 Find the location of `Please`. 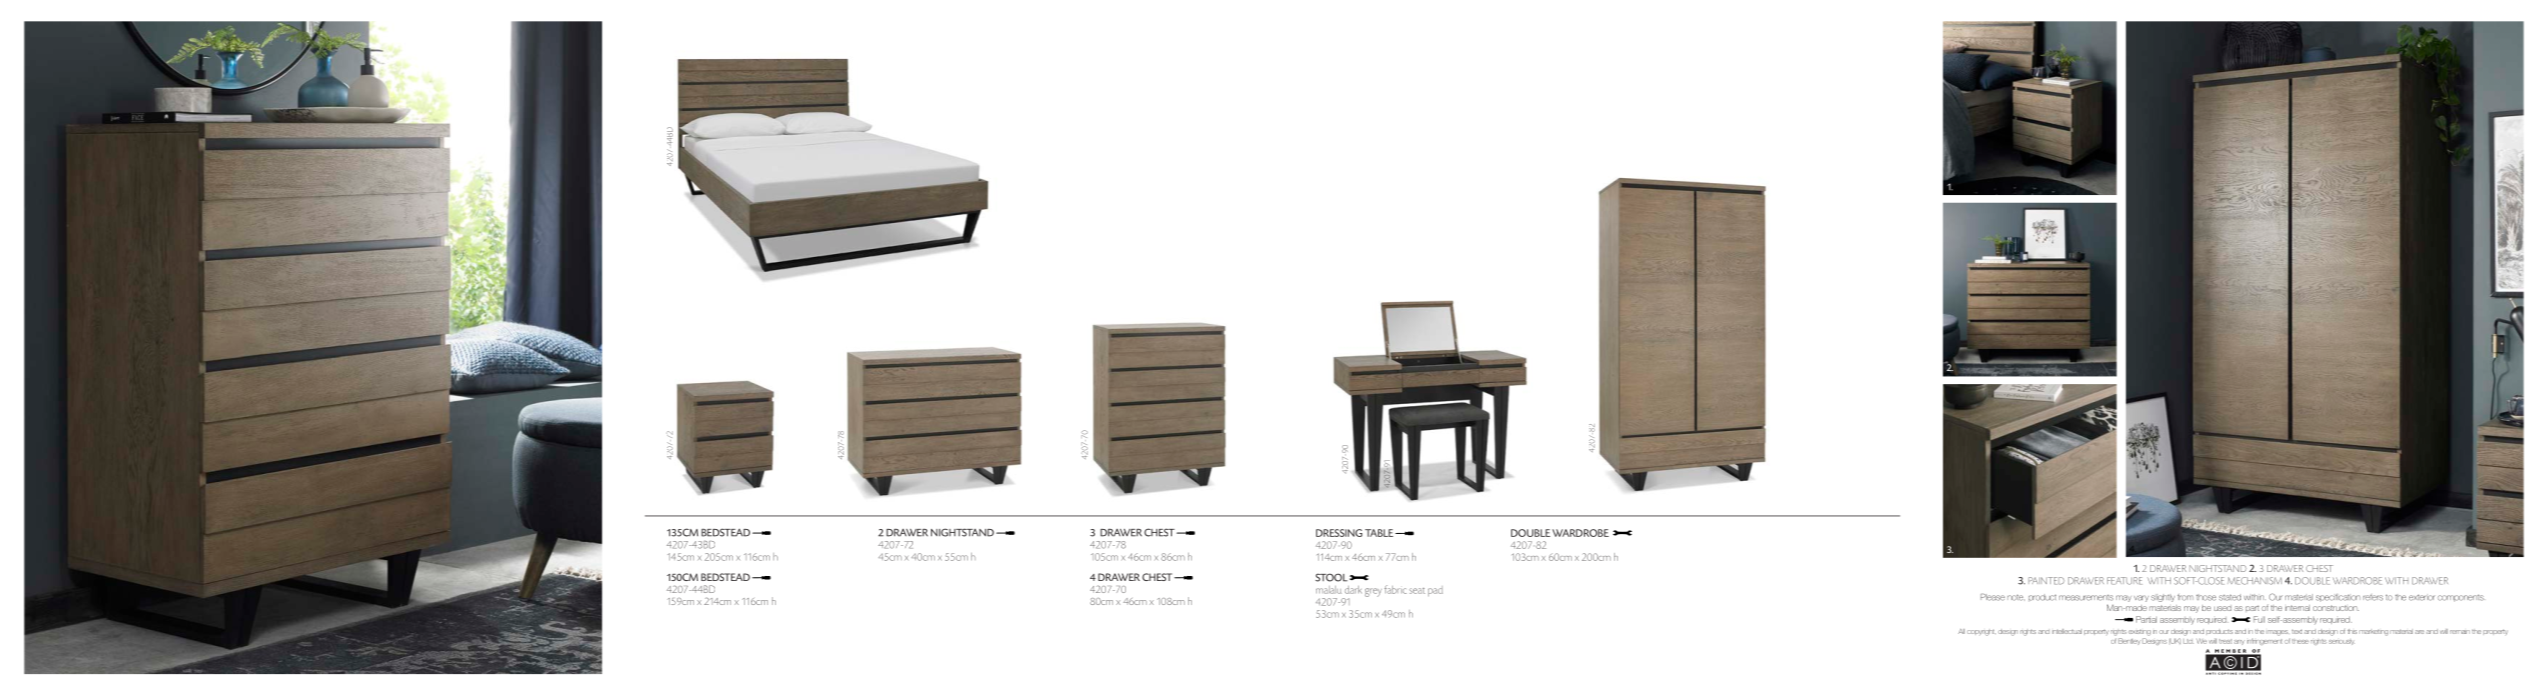

Please is located at coordinates (1993, 597).
